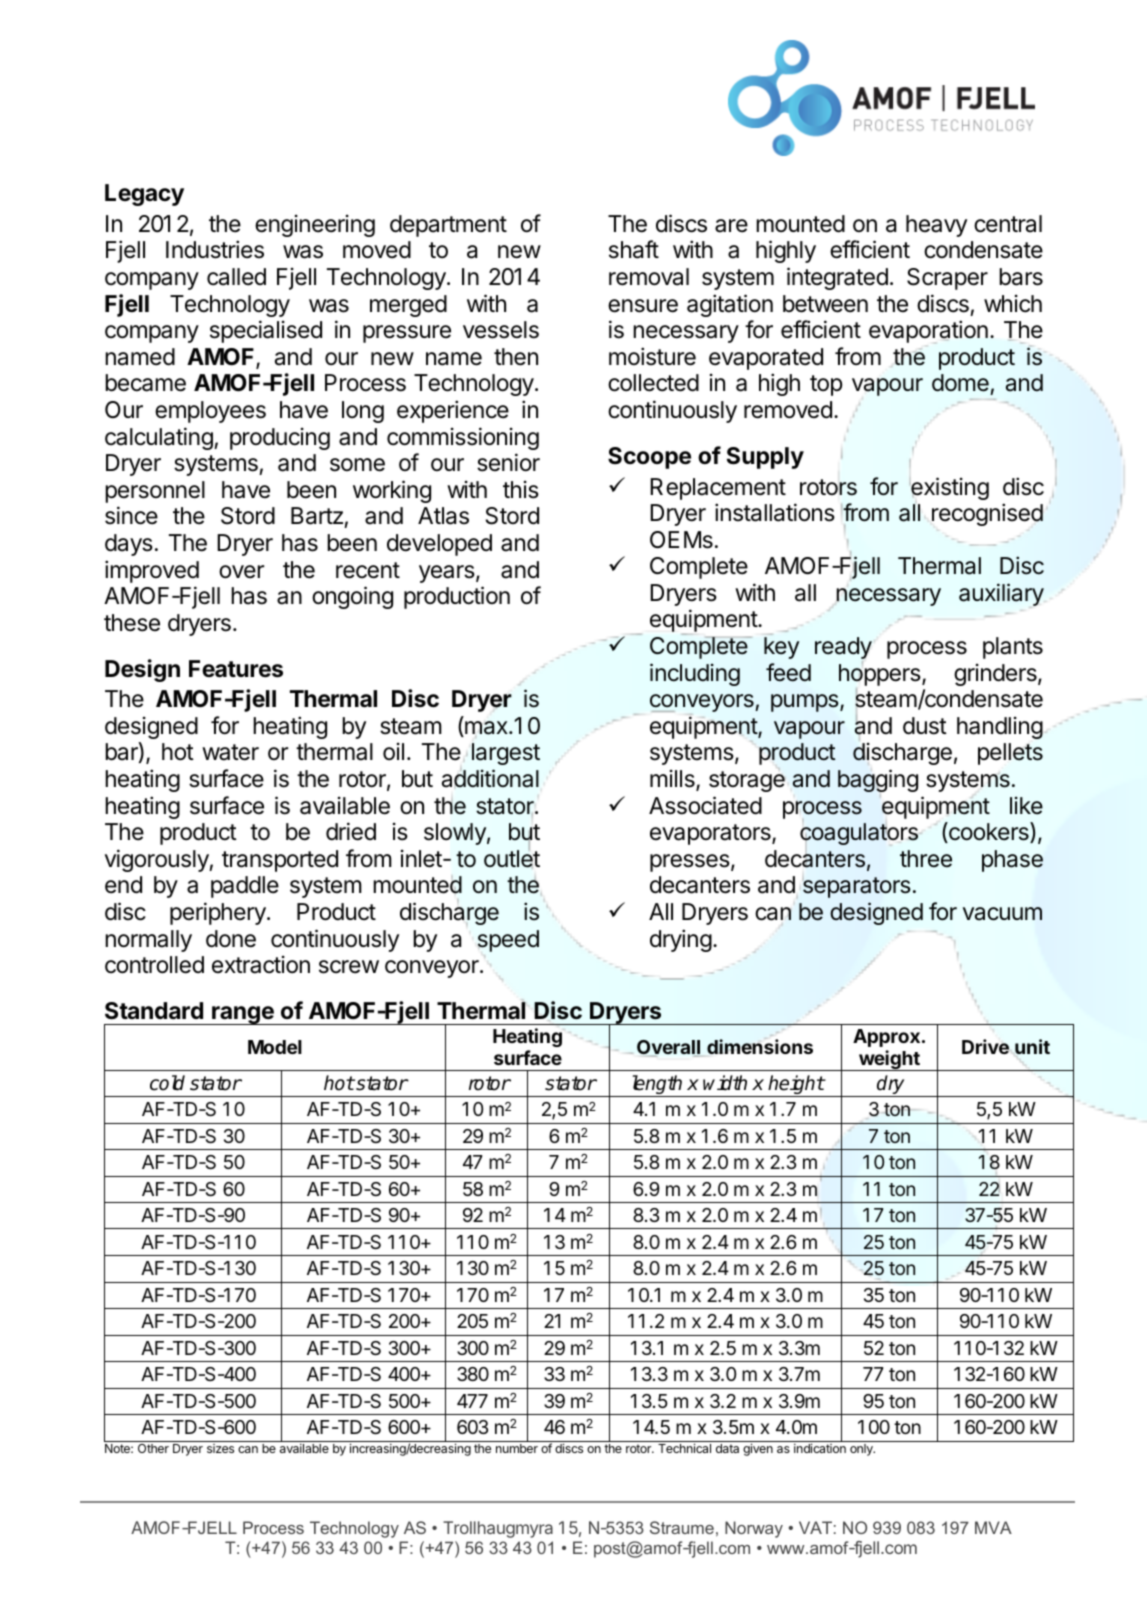  What do you see at coordinates (508, 941) in the document?
I see `speed` at bounding box center [508, 941].
